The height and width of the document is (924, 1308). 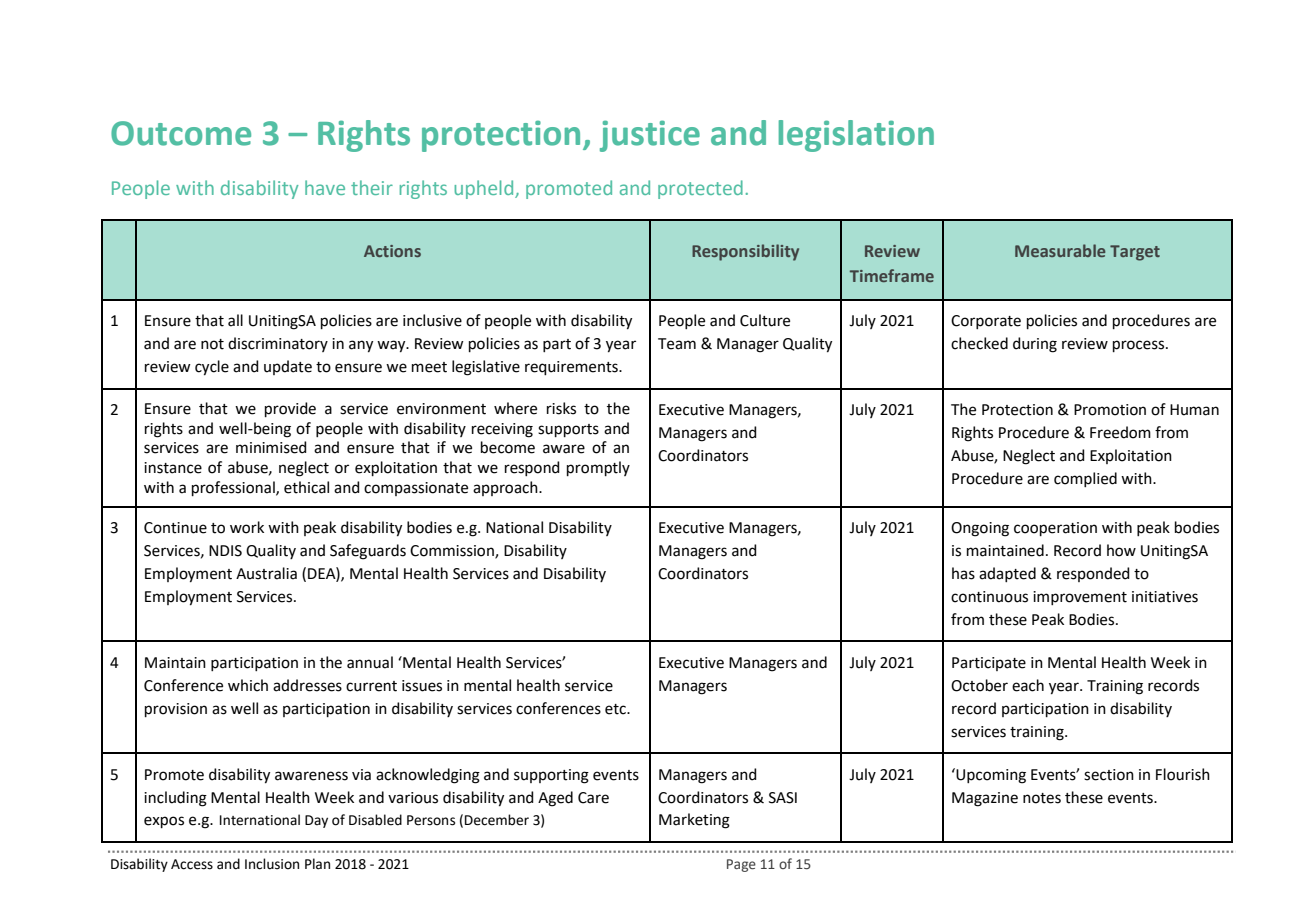 I want to click on notes, so click(x=1042, y=798).
